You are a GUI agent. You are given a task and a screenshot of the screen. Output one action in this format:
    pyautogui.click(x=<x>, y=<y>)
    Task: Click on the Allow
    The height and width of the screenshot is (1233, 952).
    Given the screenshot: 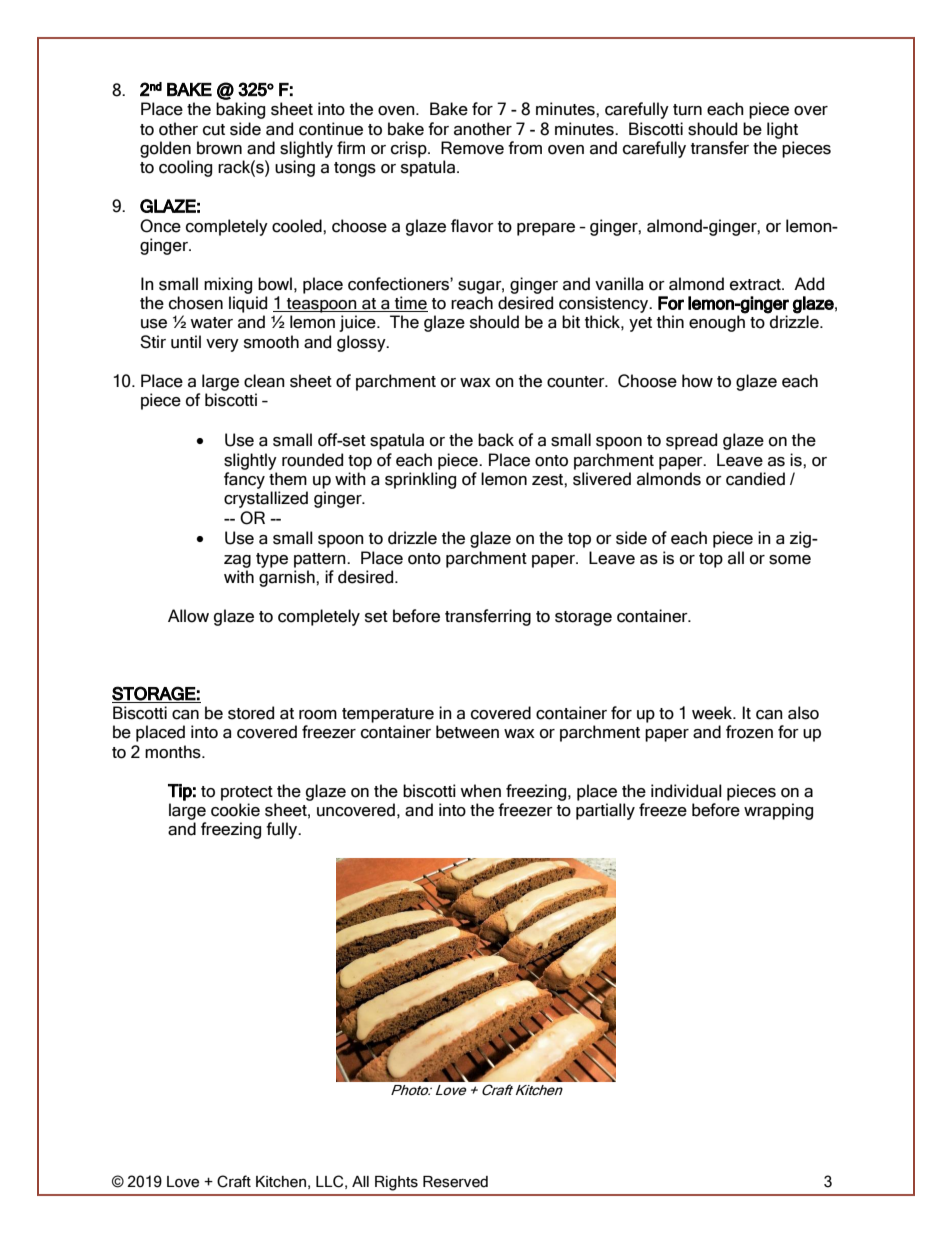 What is the action you would take?
    pyautogui.click(x=188, y=616)
